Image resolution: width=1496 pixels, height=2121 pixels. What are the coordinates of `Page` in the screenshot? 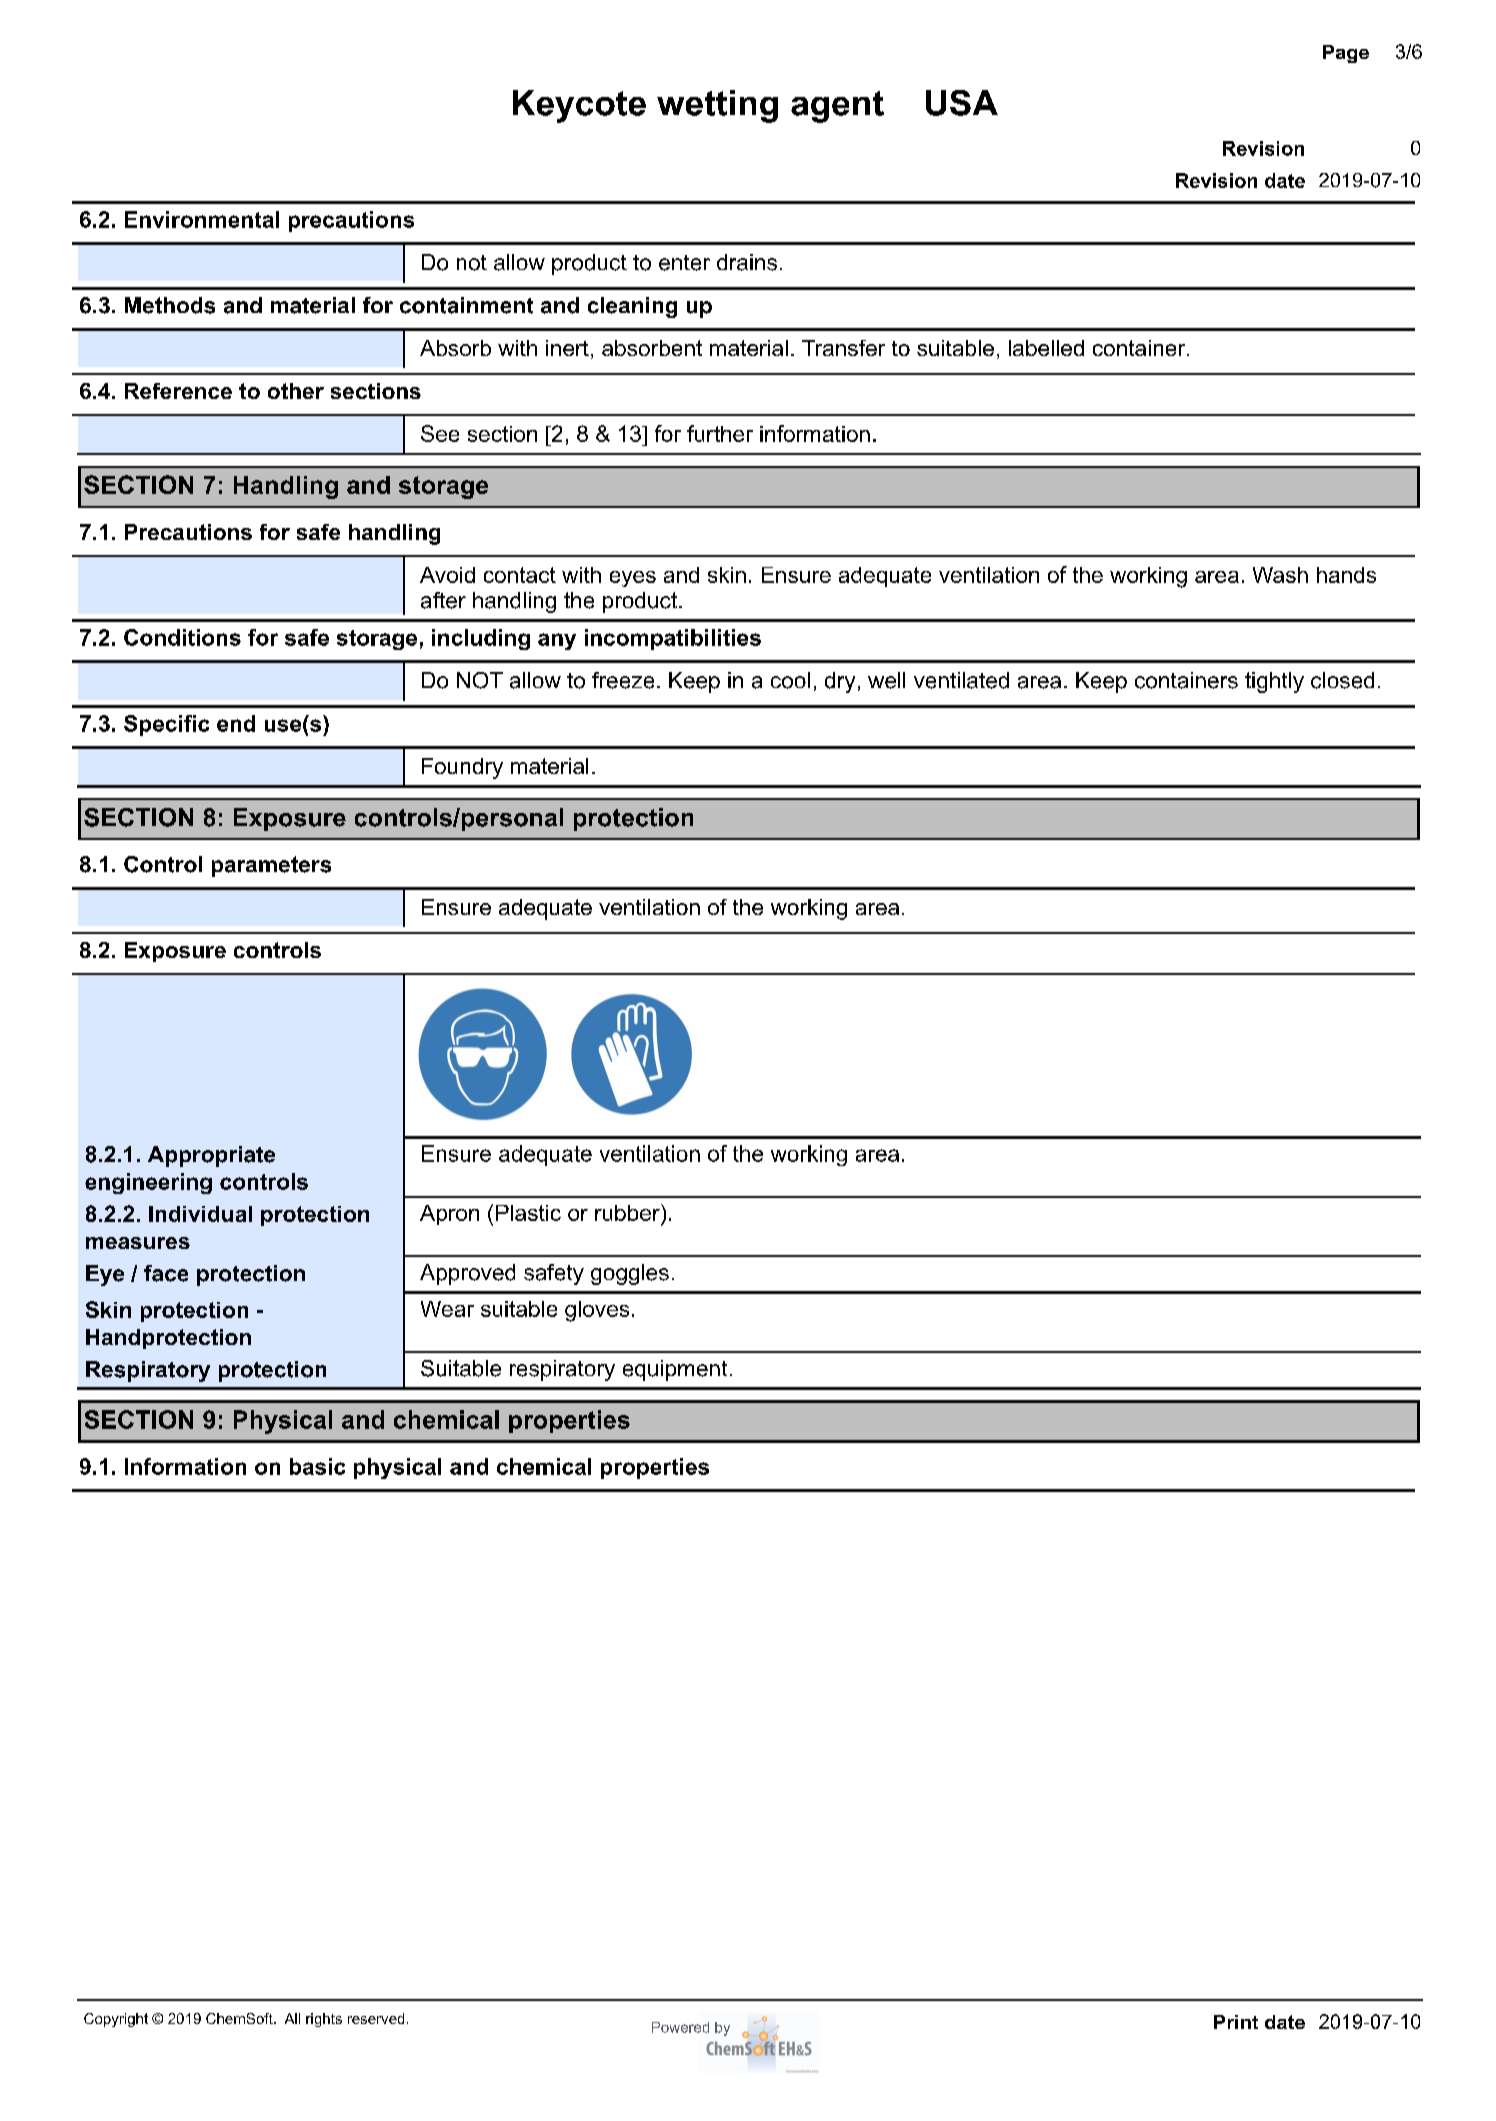 It's located at (1346, 54).
